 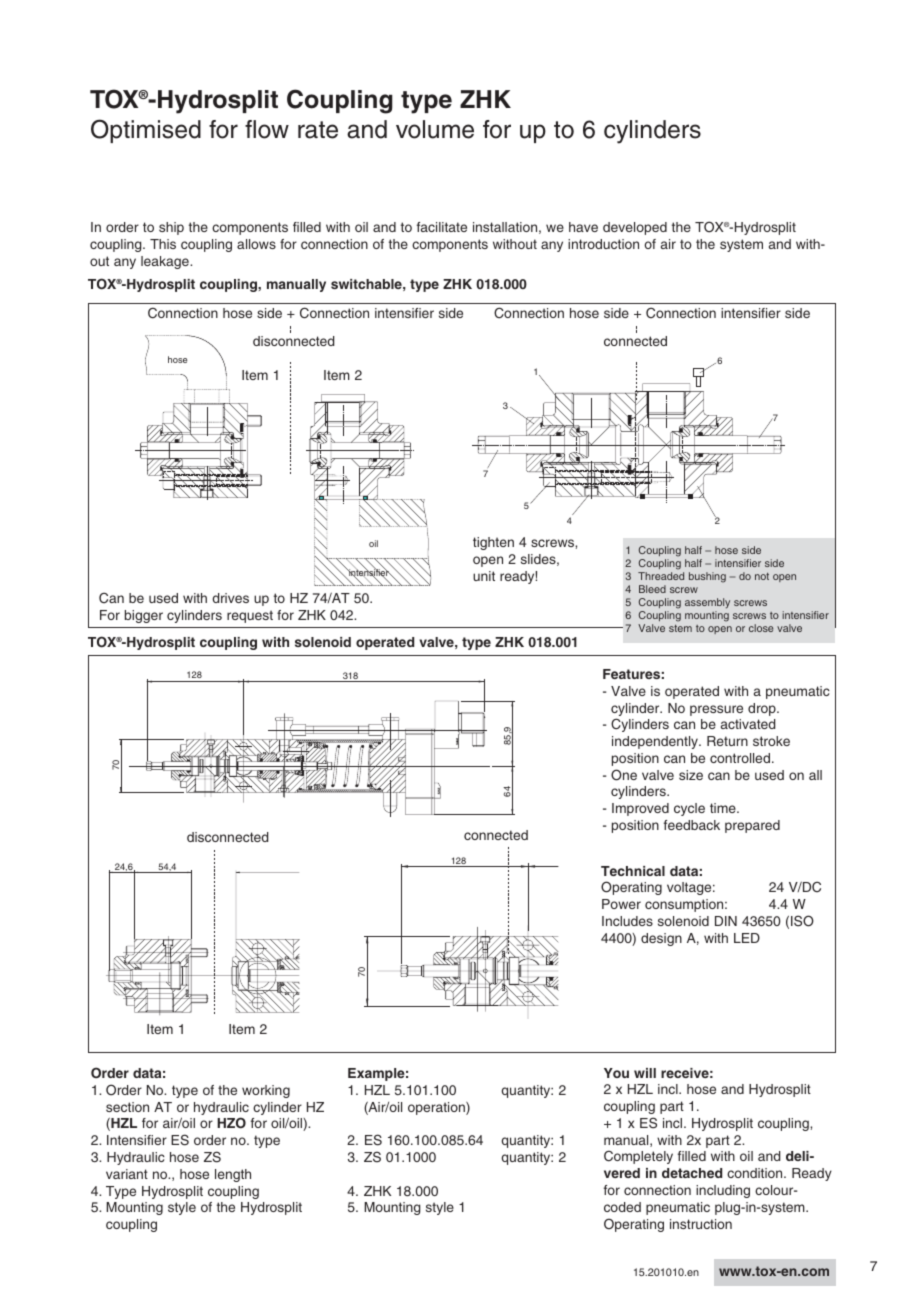 What do you see at coordinates (484, 576) in the screenshot?
I see `unit` at bounding box center [484, 576].
